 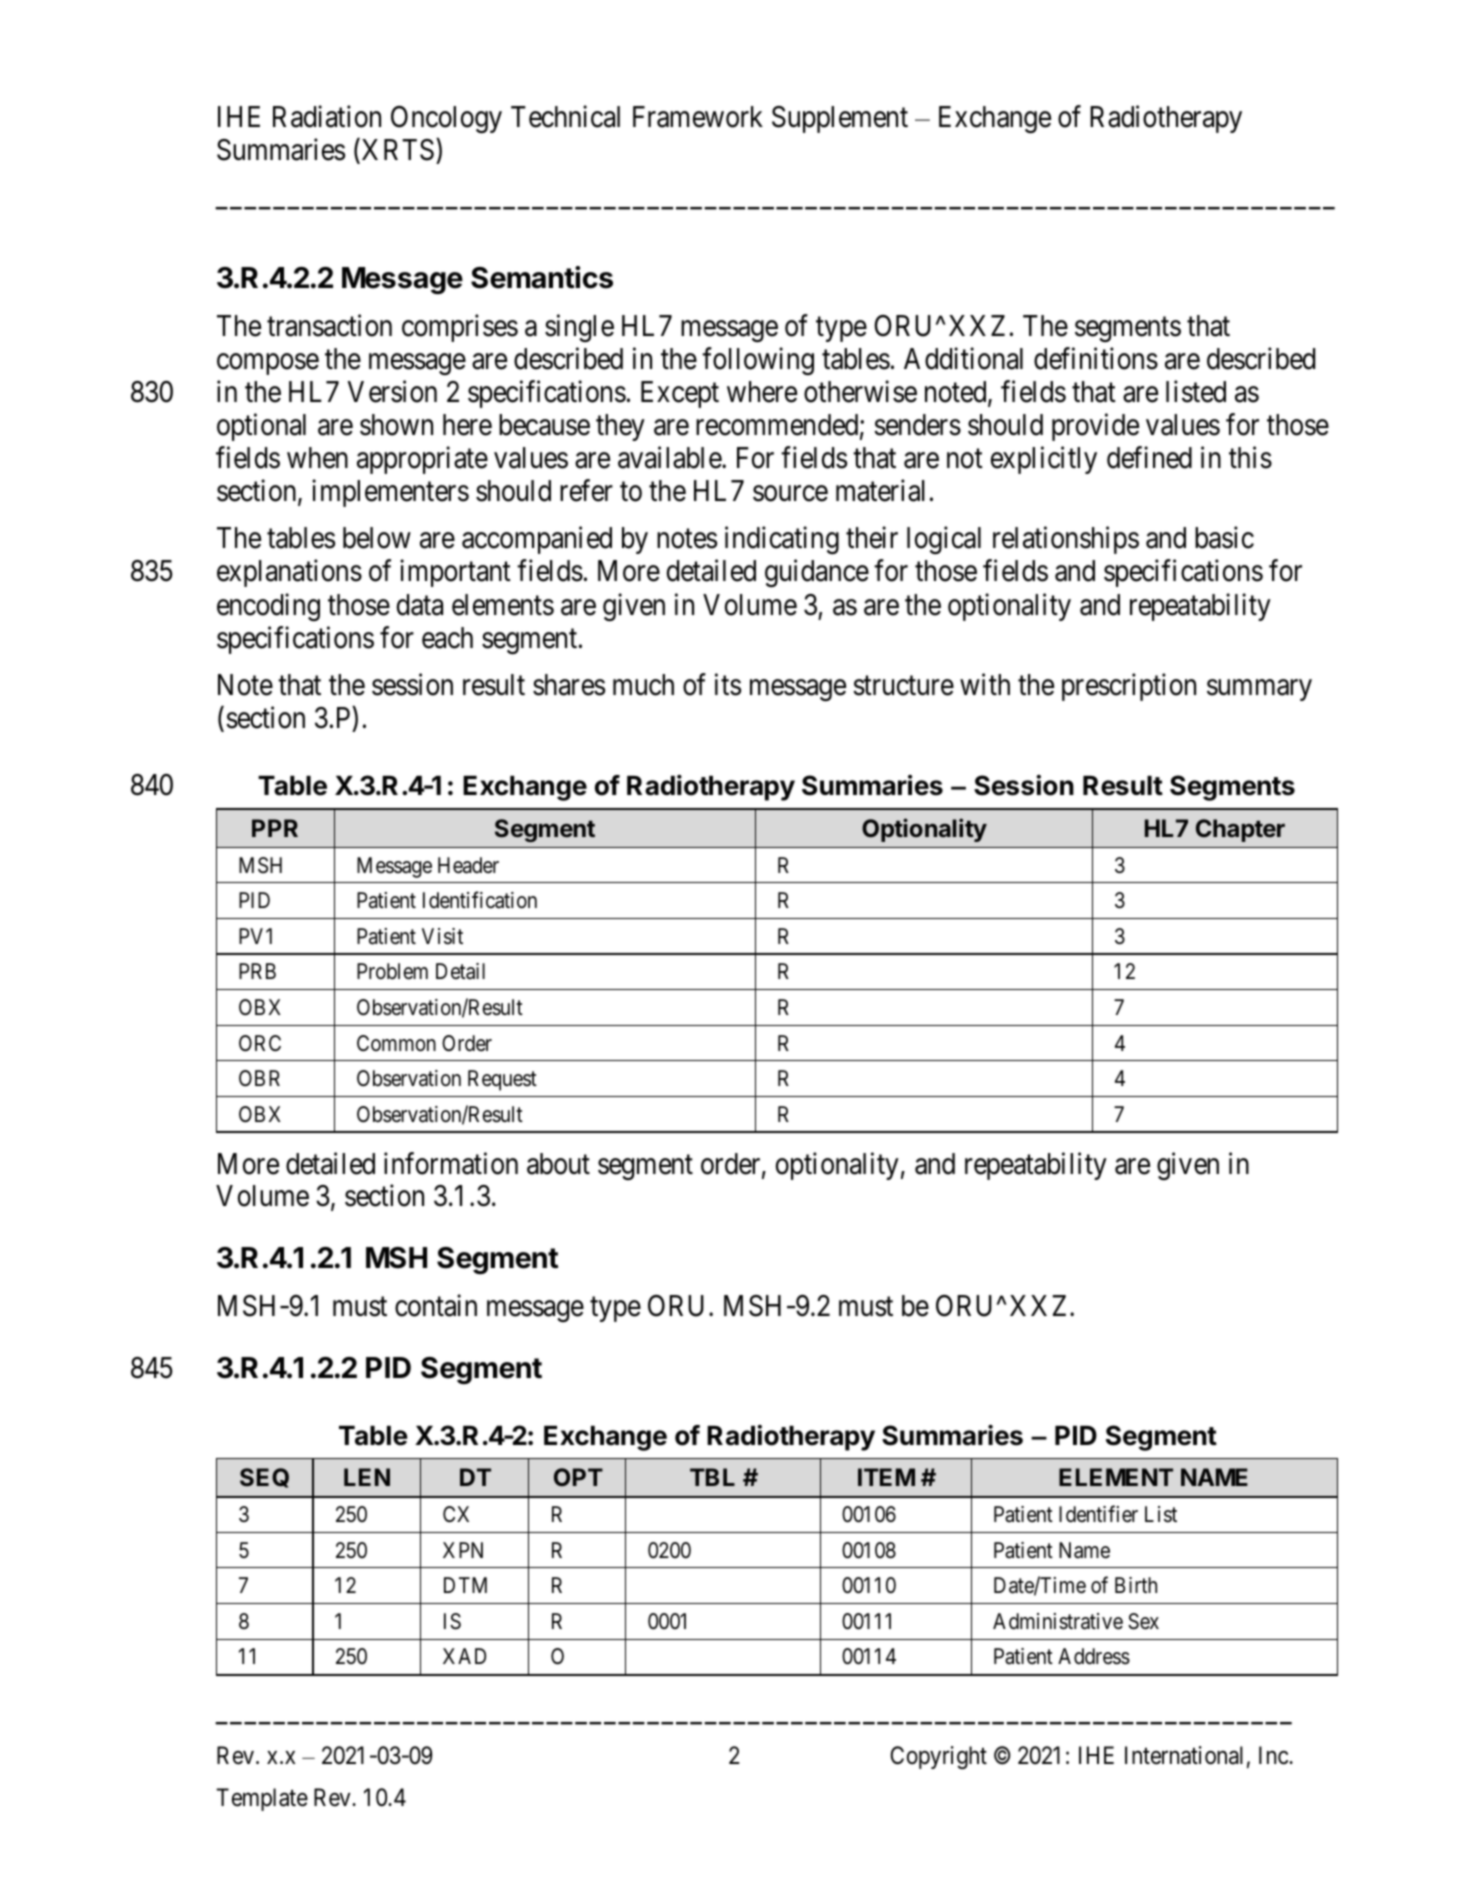 I want to click on each, so click(x=447, y=638).
